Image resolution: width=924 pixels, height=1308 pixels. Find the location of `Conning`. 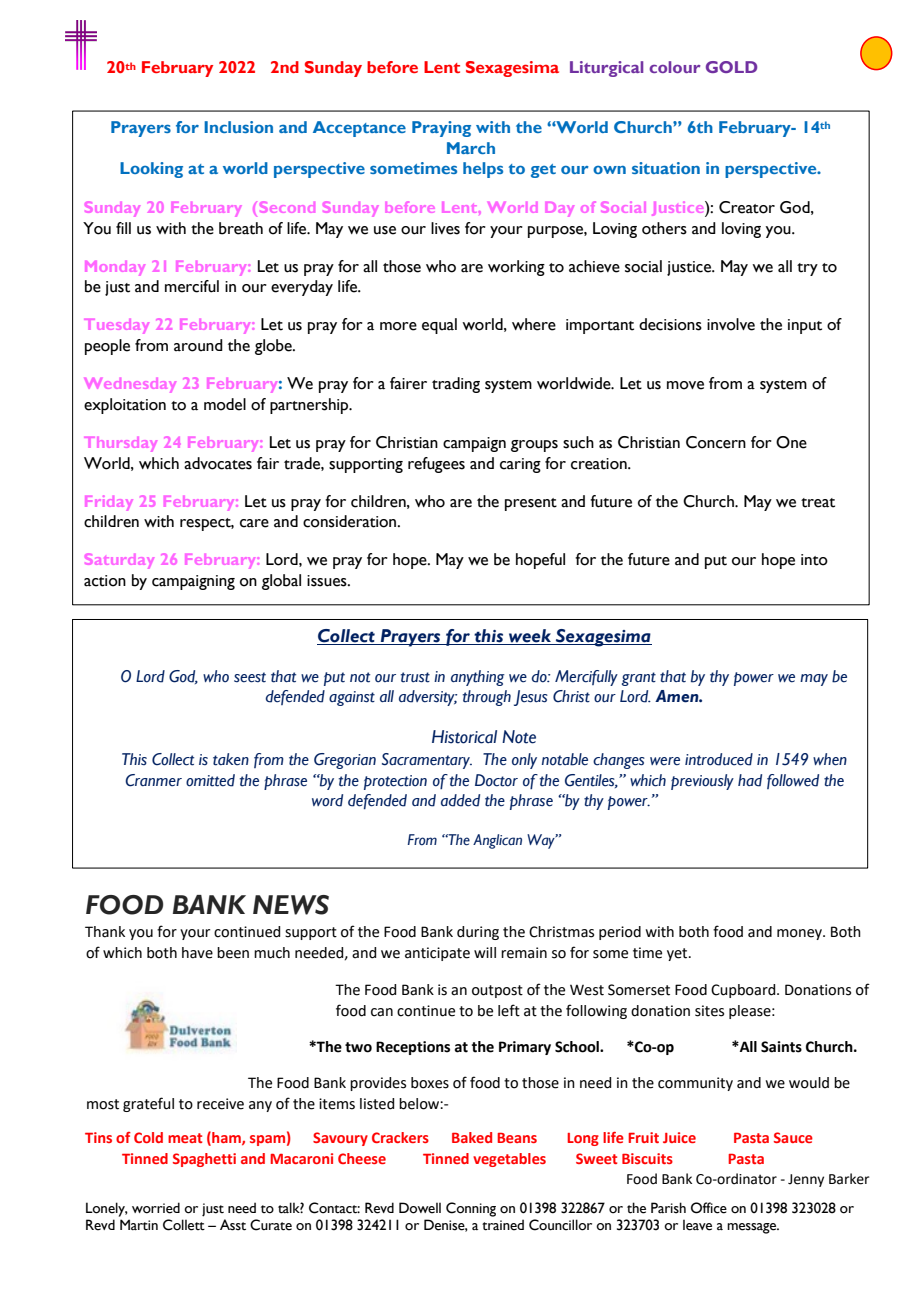

Conning is located at coordinates (471, 1209).
